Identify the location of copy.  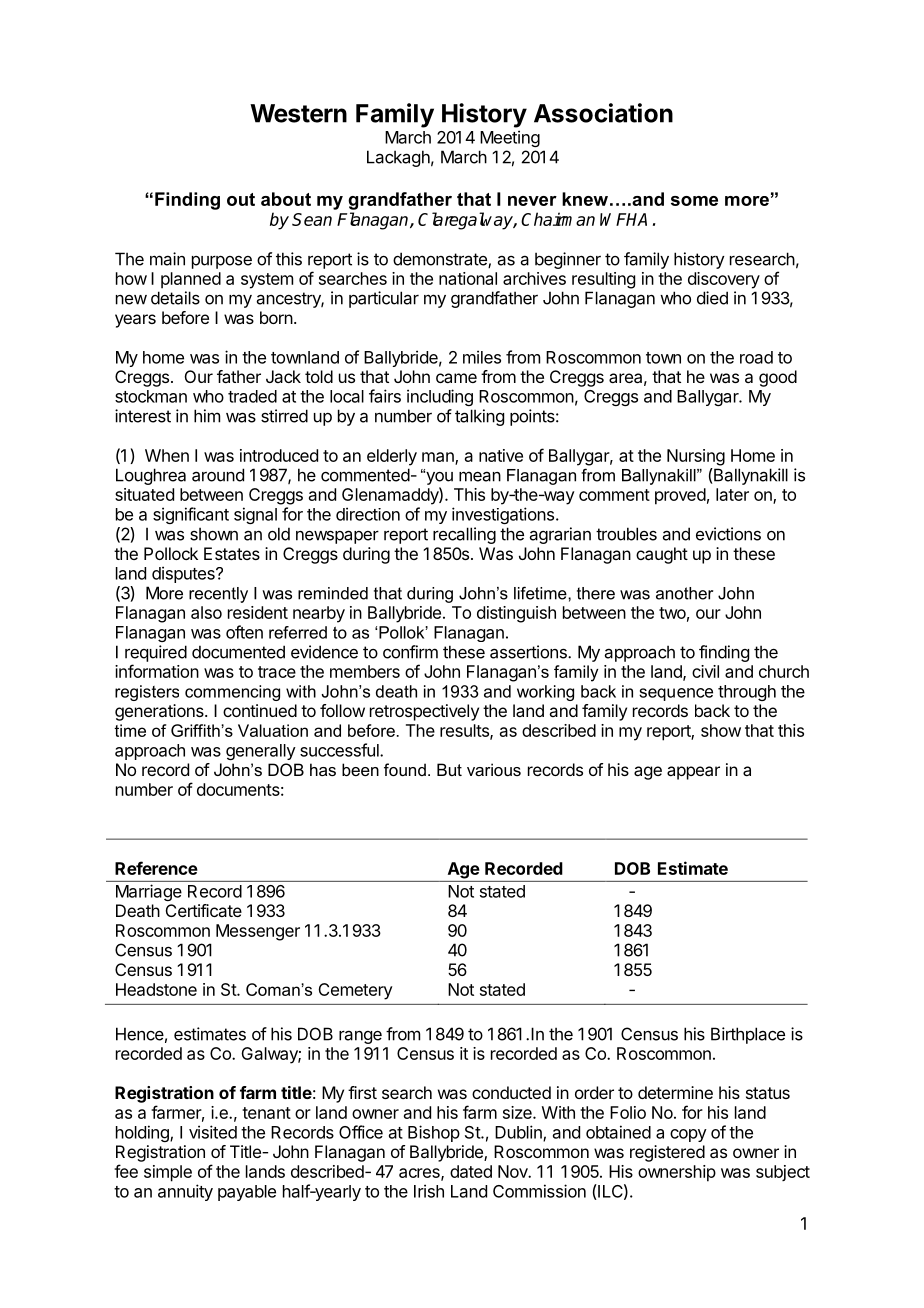
(688, 1135).
